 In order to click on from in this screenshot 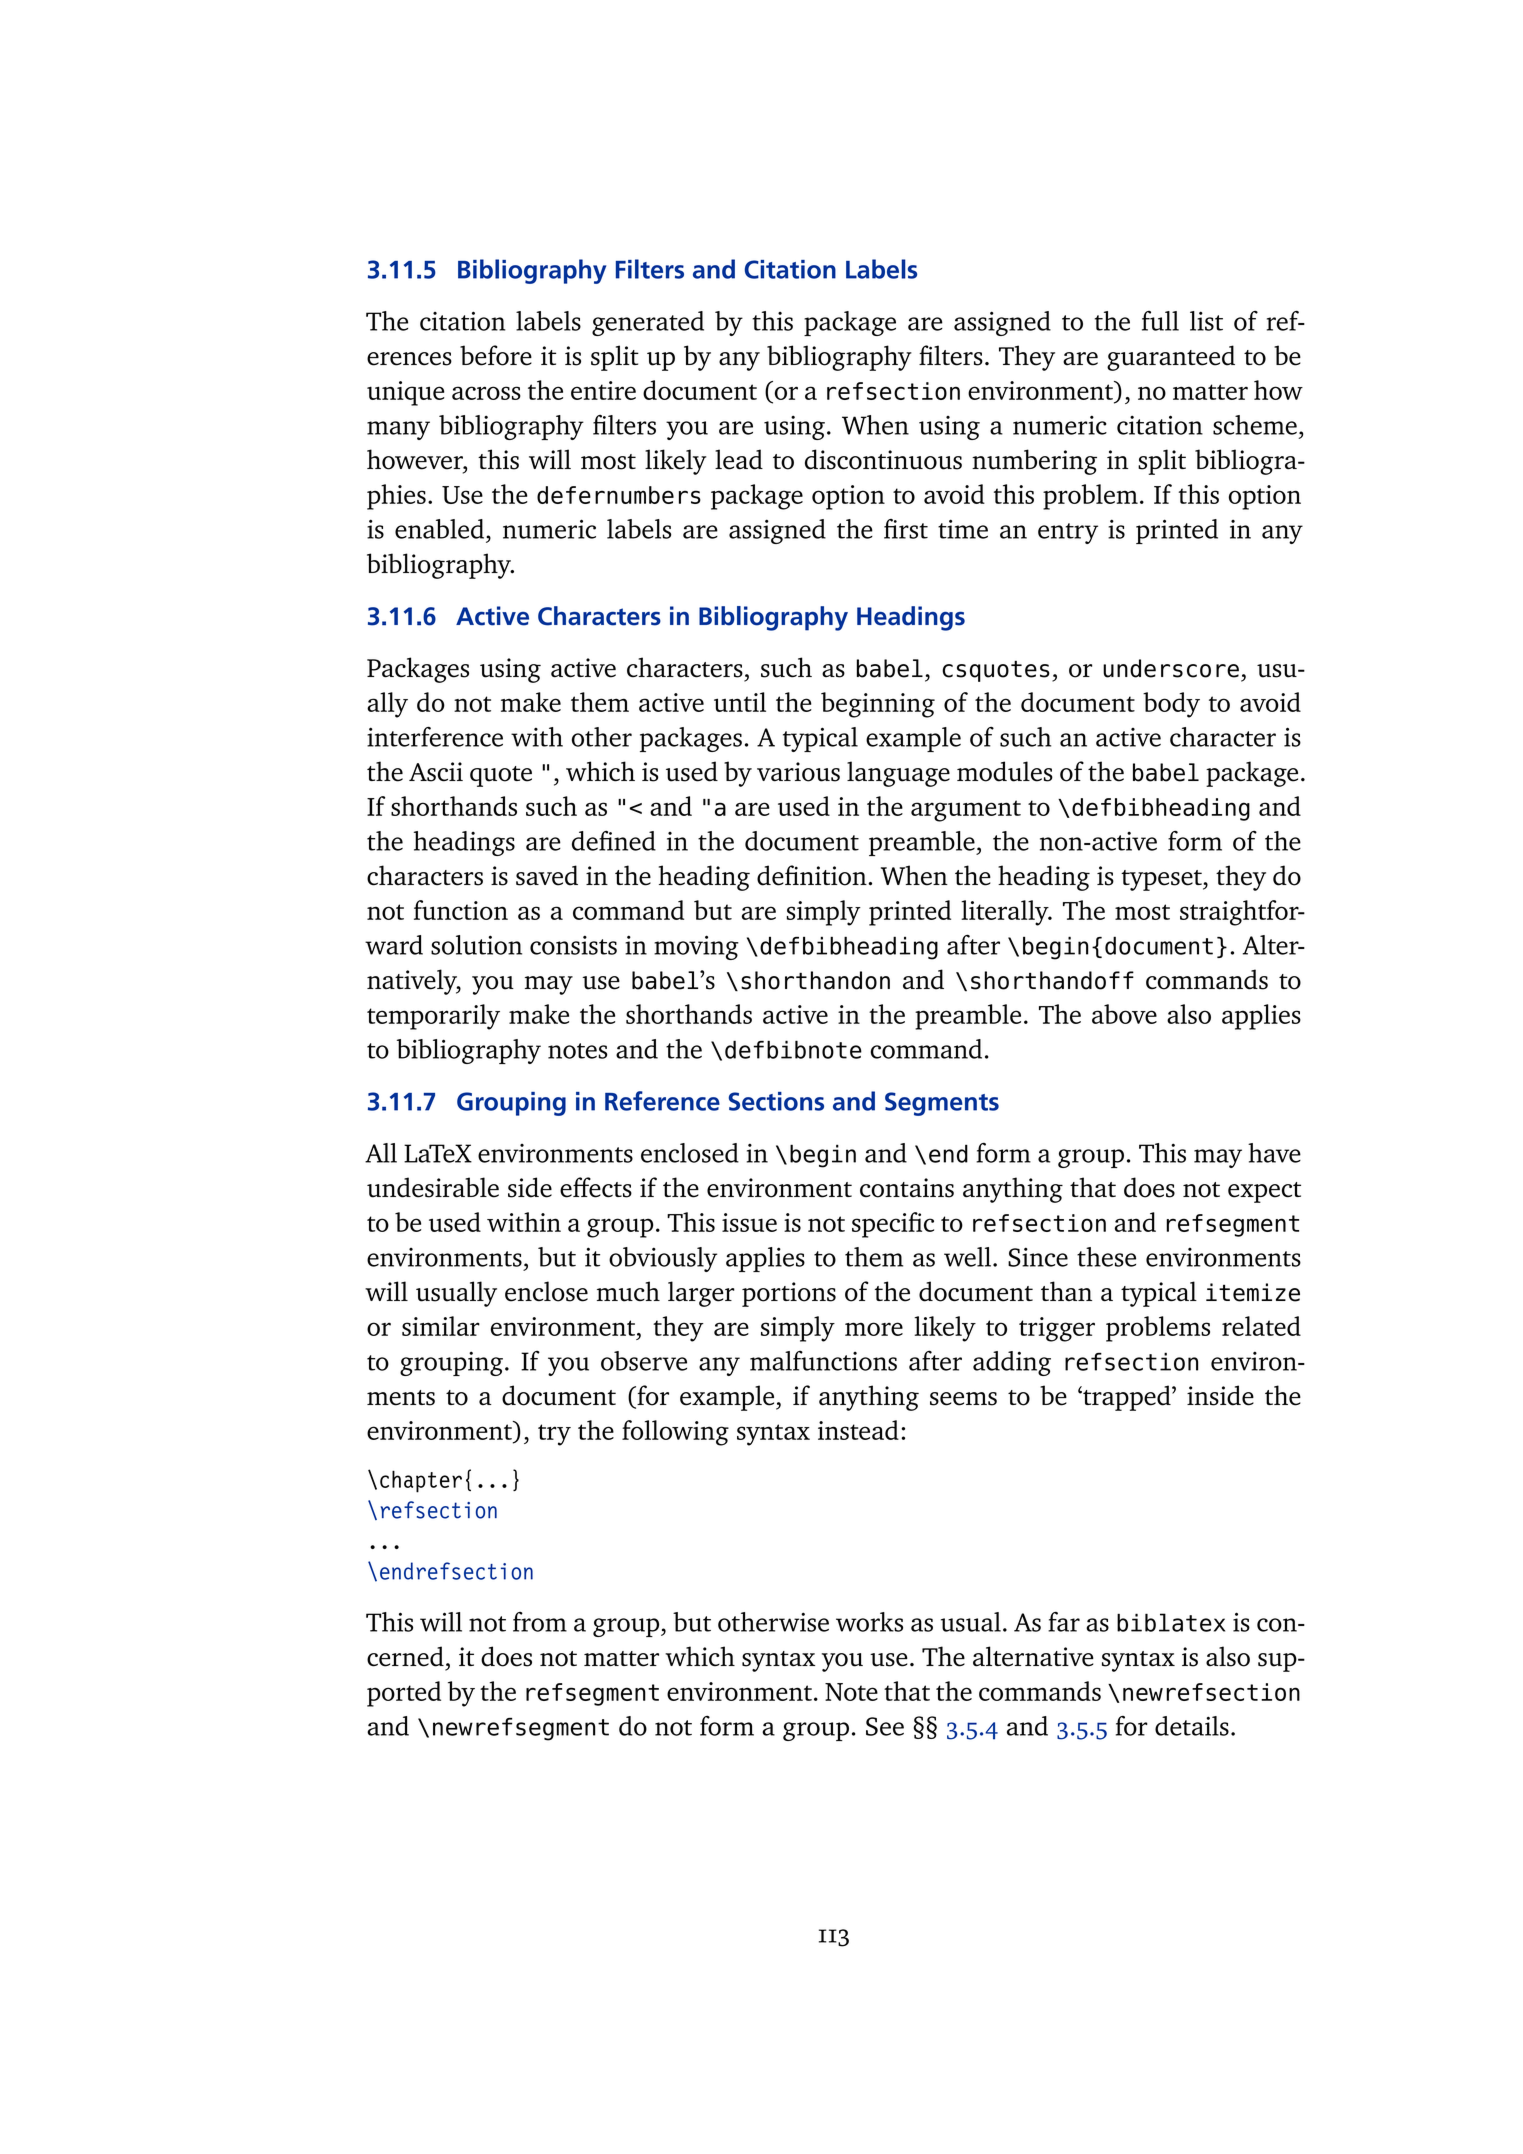, I will do `click(540, 1622)`.
